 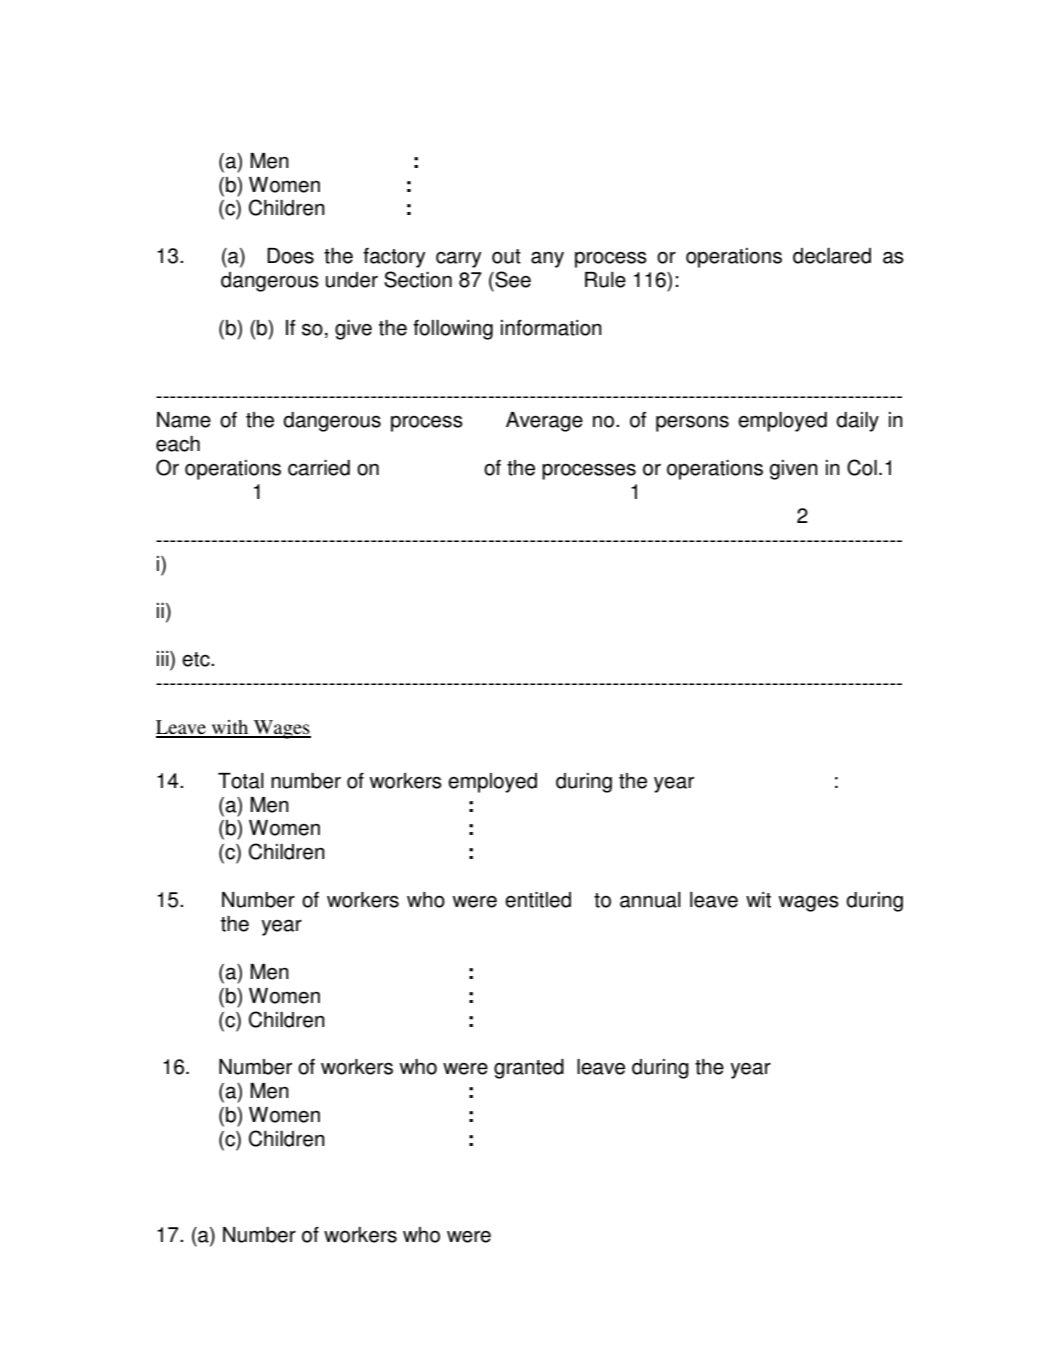 What do you see at coordinates (538, 900) in the document?
I see `entitled` at bounding box center [538, 900].
